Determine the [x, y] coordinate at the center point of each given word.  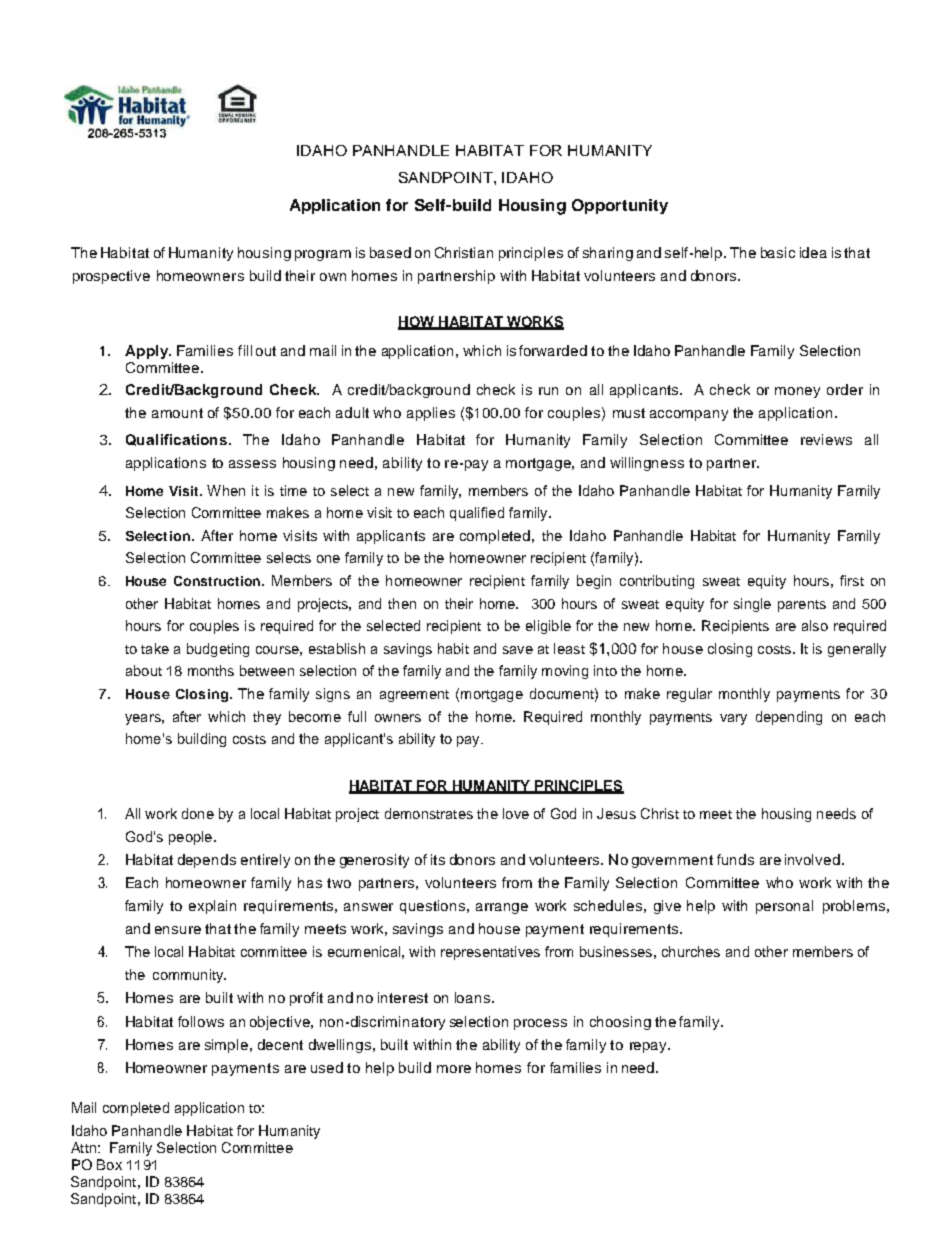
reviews [826, 439]
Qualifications [178, 440]
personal [784, 907]
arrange [502, 908]
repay [650, 1047]
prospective [111, 277]
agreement [414, 696]
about [144, 670]
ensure [178, 930]
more [454, 1069]
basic [778, 252]
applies [431, 414]
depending [789, 718]
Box [109, 1164]
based [390, 252]
